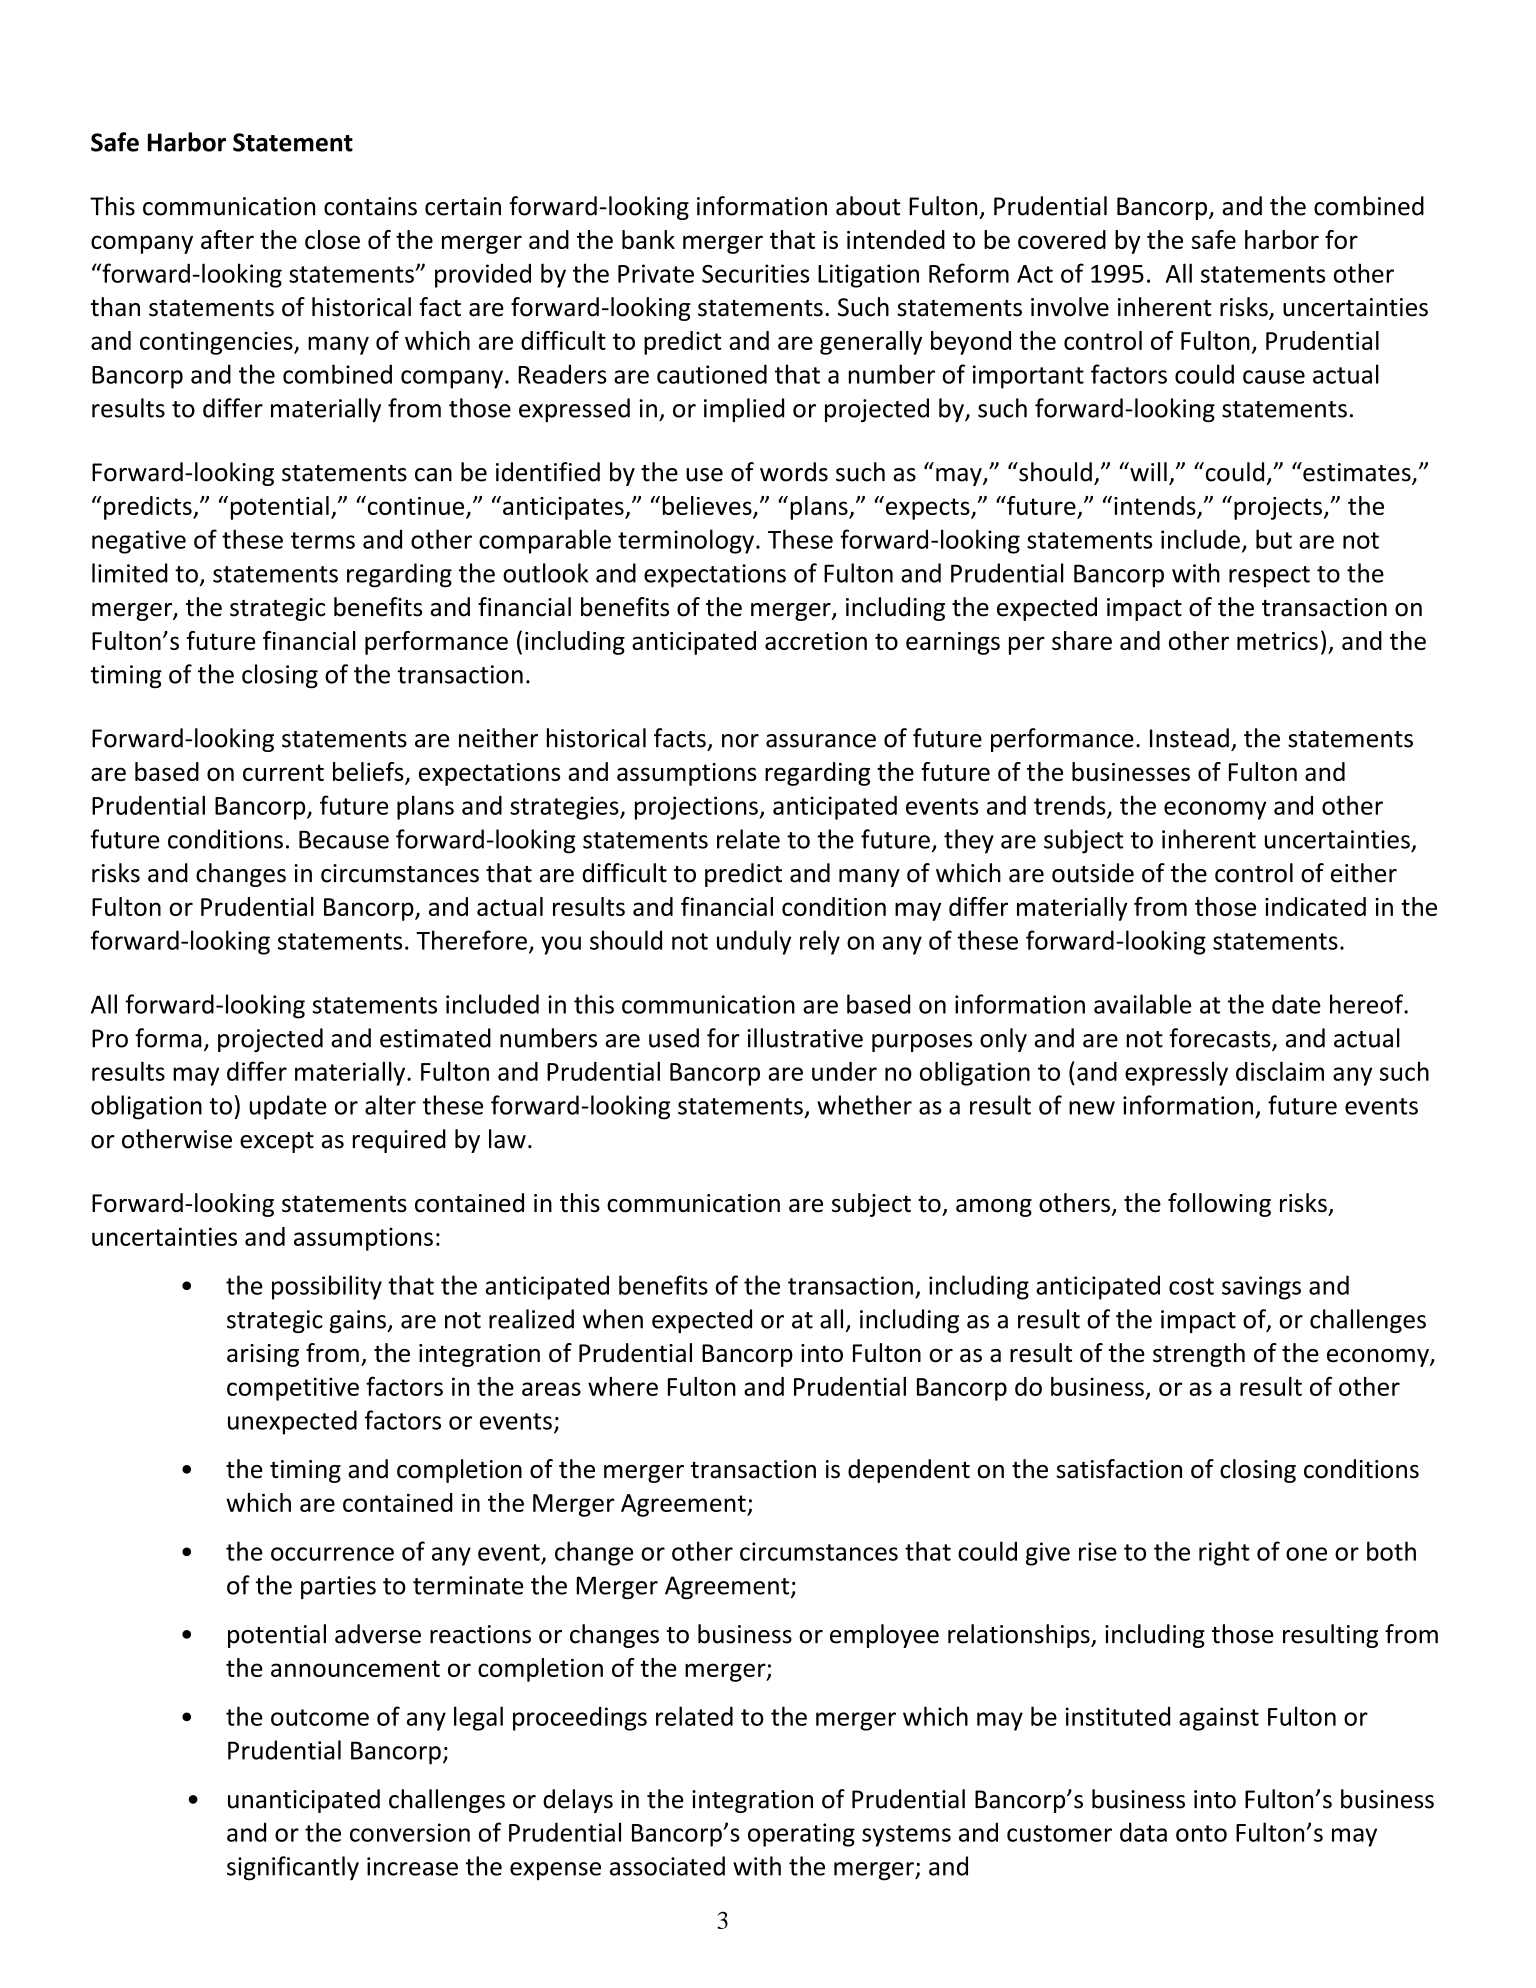 Image resolution: width=1536 pixels, height=1988 pixels. I want to click on illustrative, so click(805, 1038).
